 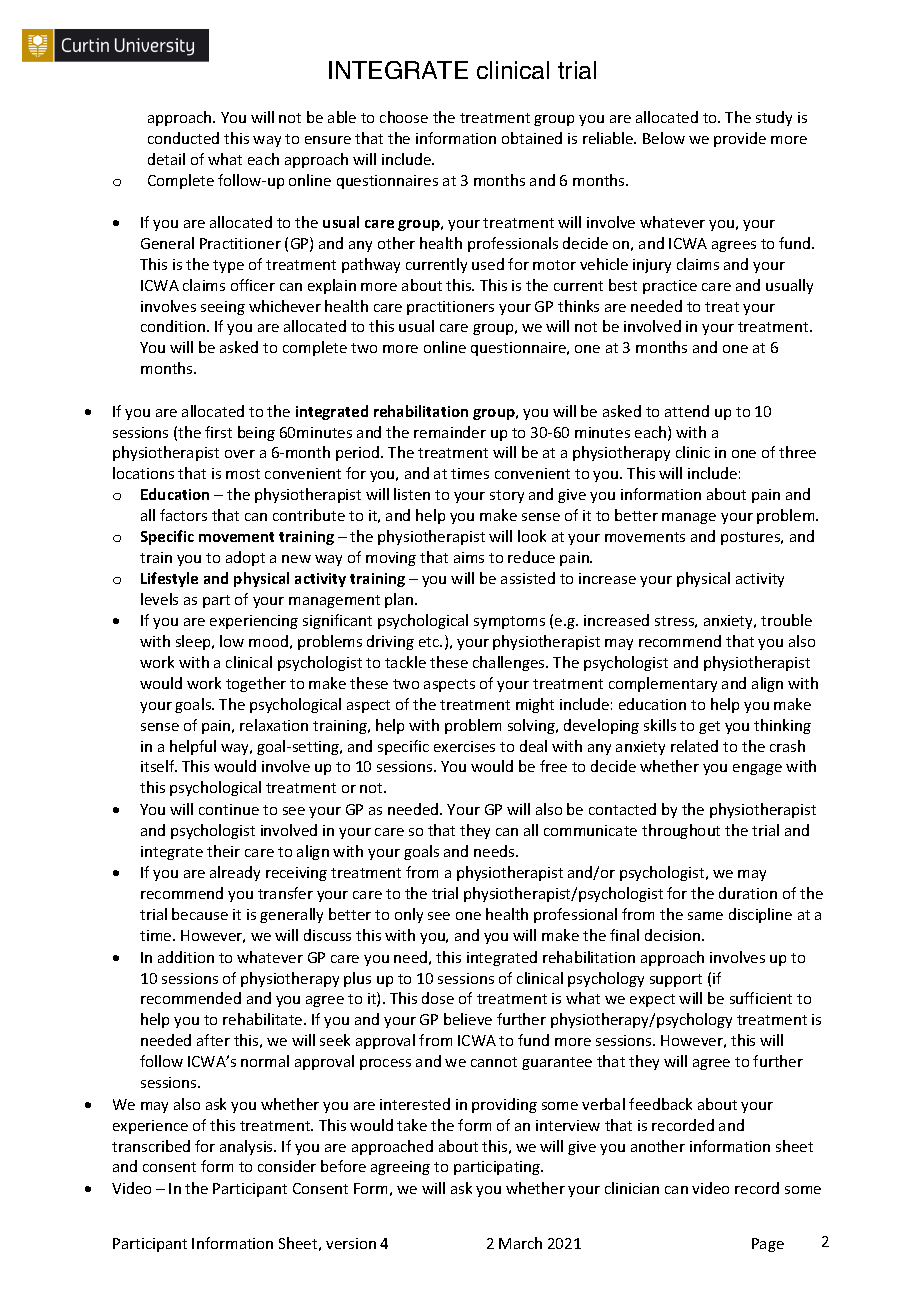 I want to click on challenges, so click(x=510, y=663).
